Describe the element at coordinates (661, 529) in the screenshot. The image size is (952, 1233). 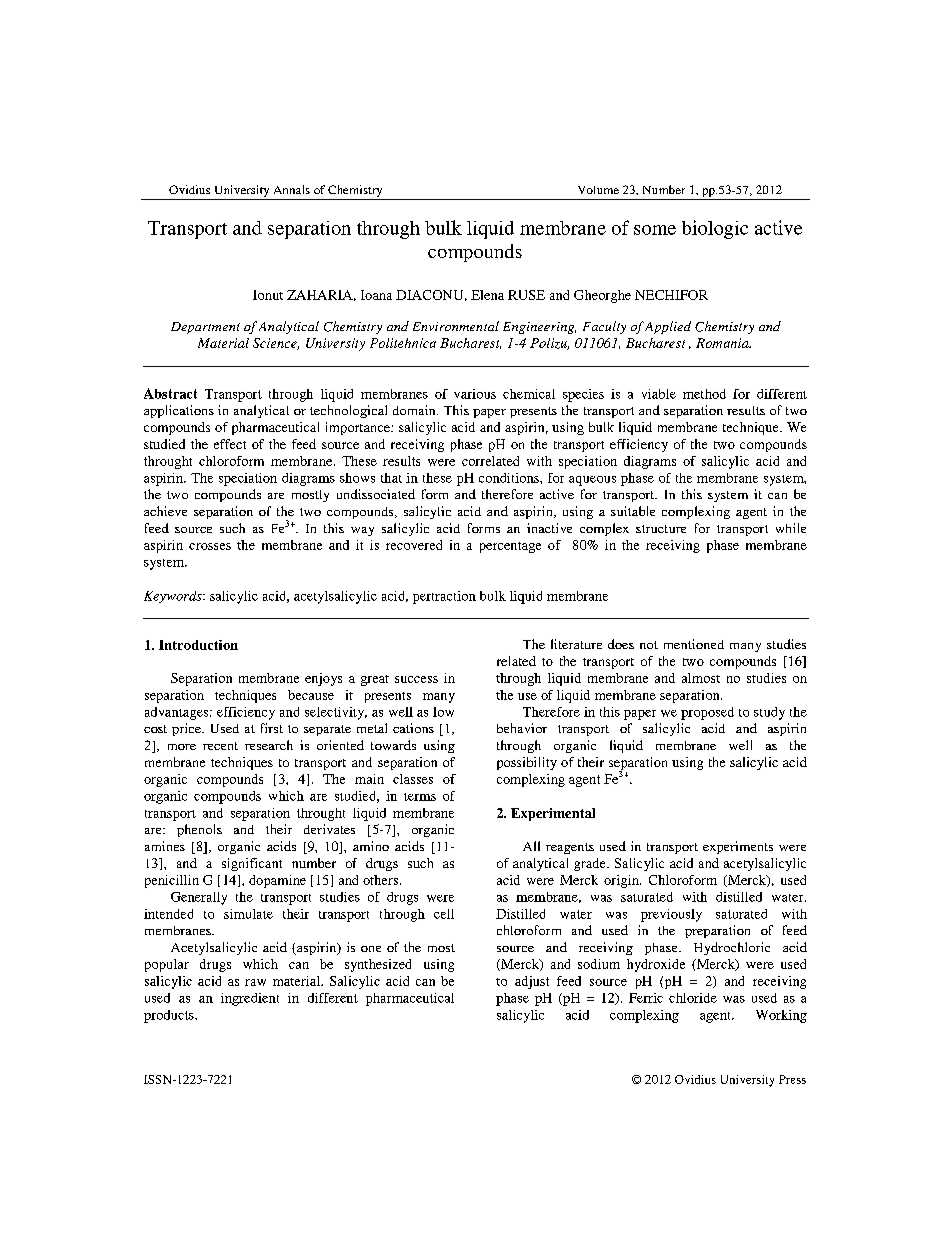
I see `structure` at that location.
